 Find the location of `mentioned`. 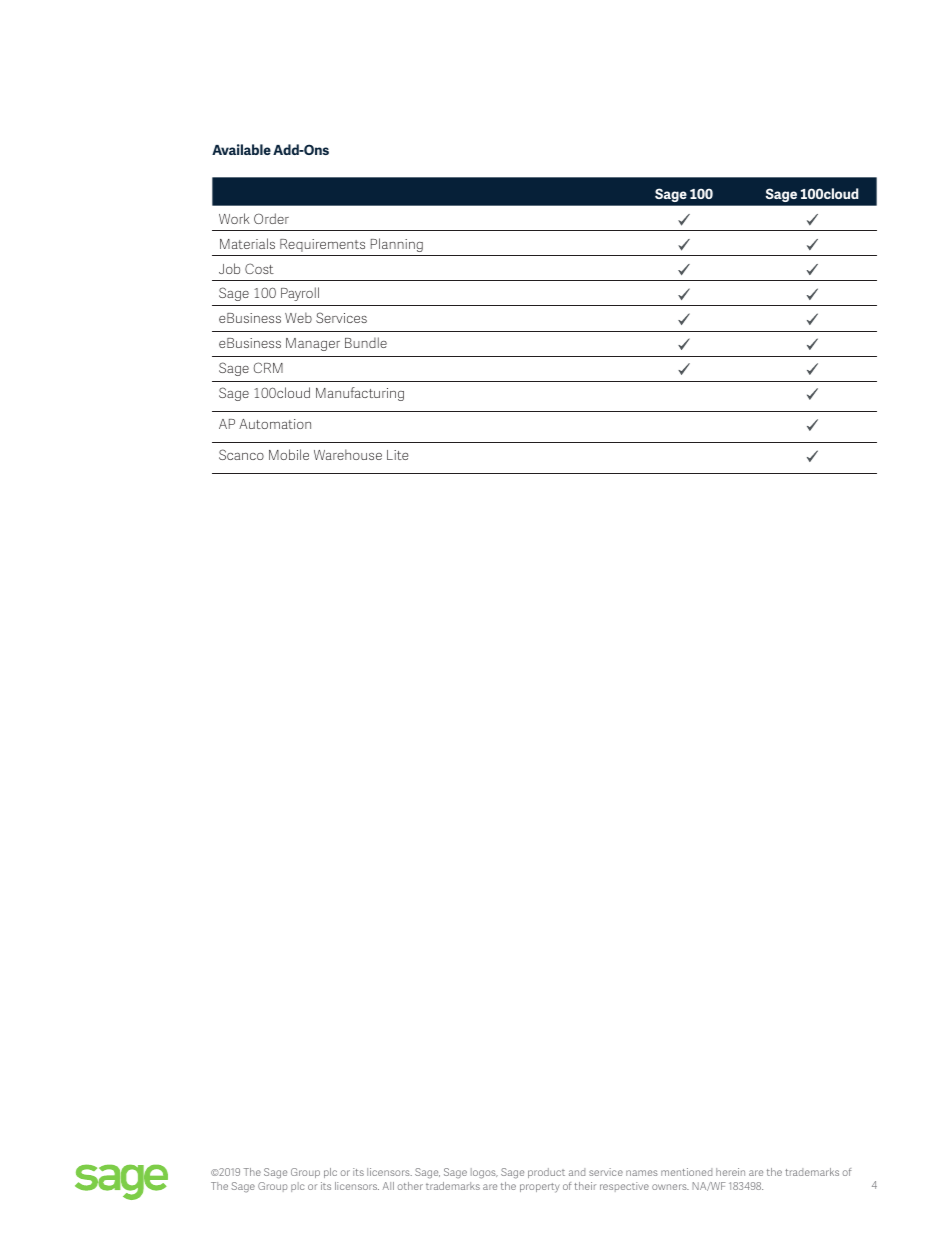

mentioned is located at coordinates (686, 1172).
